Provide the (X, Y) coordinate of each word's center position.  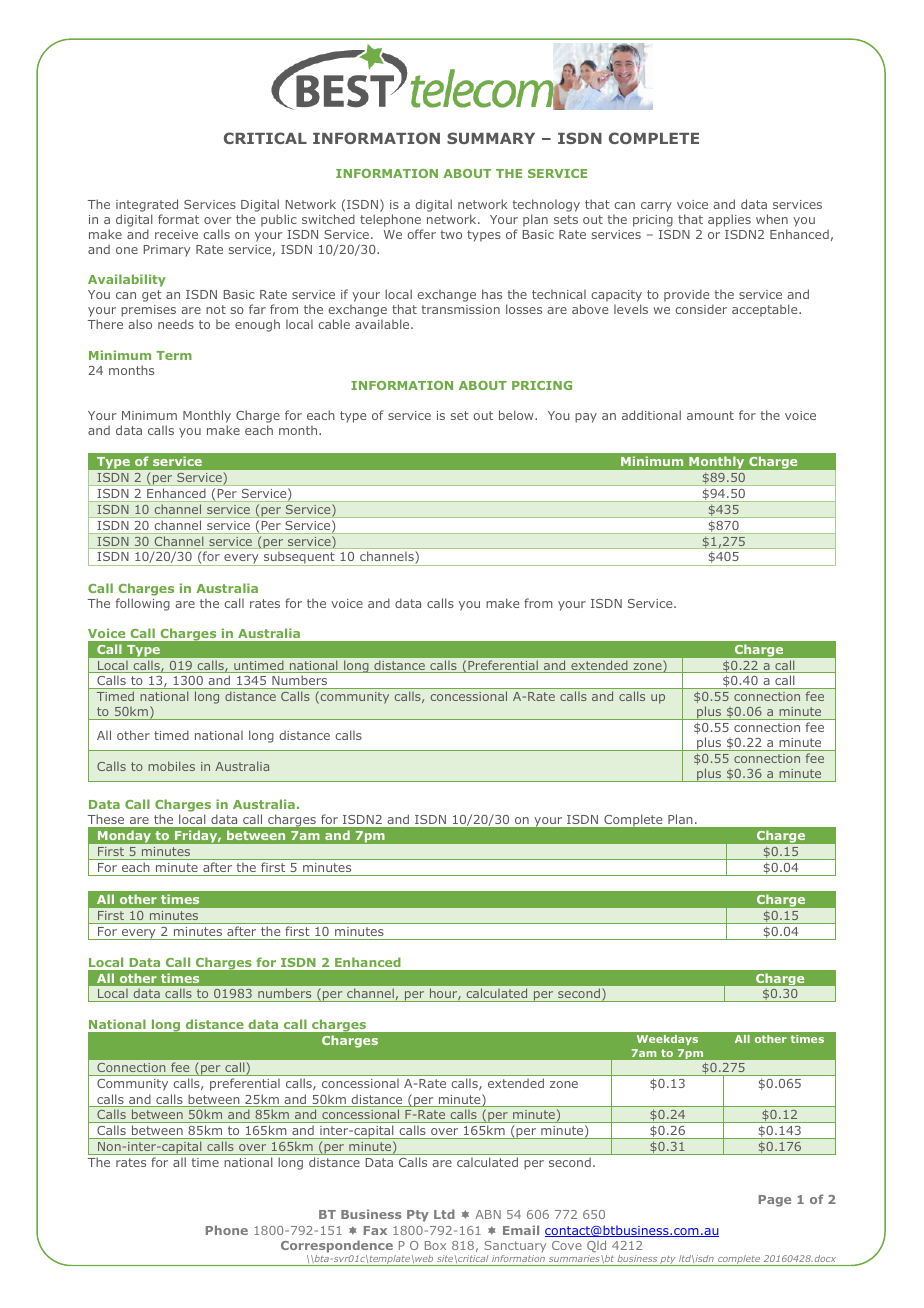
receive (176, 234)
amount (710, 415)
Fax (375, 1230)
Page (775, 1201)
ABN (488, 1214)
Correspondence (337, 1246)
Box (435, 1245)
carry (656, 207)
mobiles (171, 766)
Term (174, 355)
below (517, 415)
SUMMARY (491, 138)
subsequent (299, 558)
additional (651, 415)
